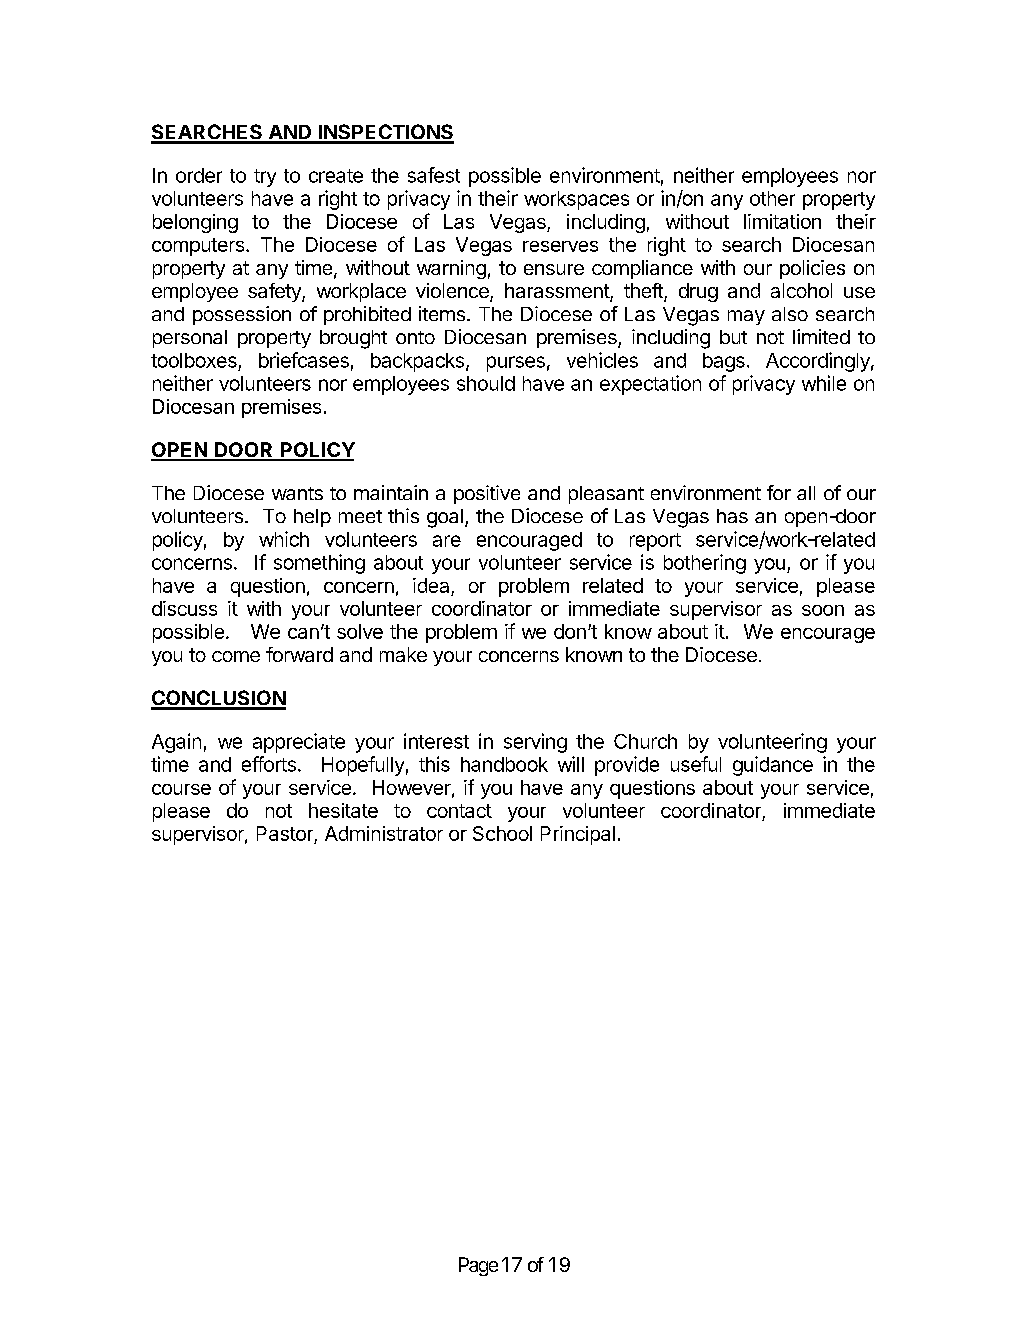  What do you see at coordinates (297, 493) in the screenshot?
I see `wants` at bounding box center [297, 493].
